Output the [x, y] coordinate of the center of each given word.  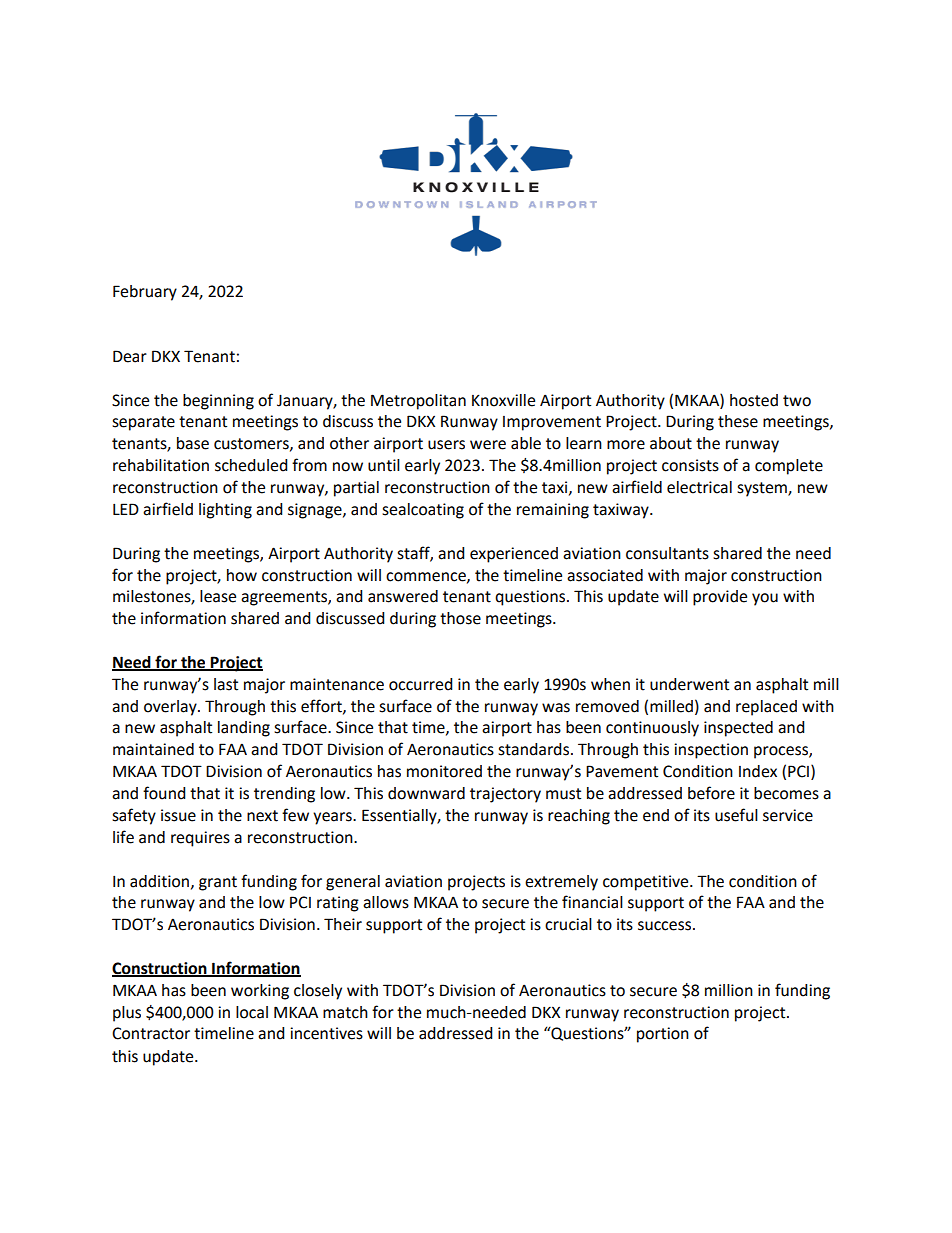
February [145, 293]
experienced [514, 555]
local [252, 1012]
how [242, 575]
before [711, 793]
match [345, 1012]
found [164, 793]
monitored [444, 771]
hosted [754, 400]
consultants [667, 553]
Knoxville [503, 400]
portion [663, 1035]
